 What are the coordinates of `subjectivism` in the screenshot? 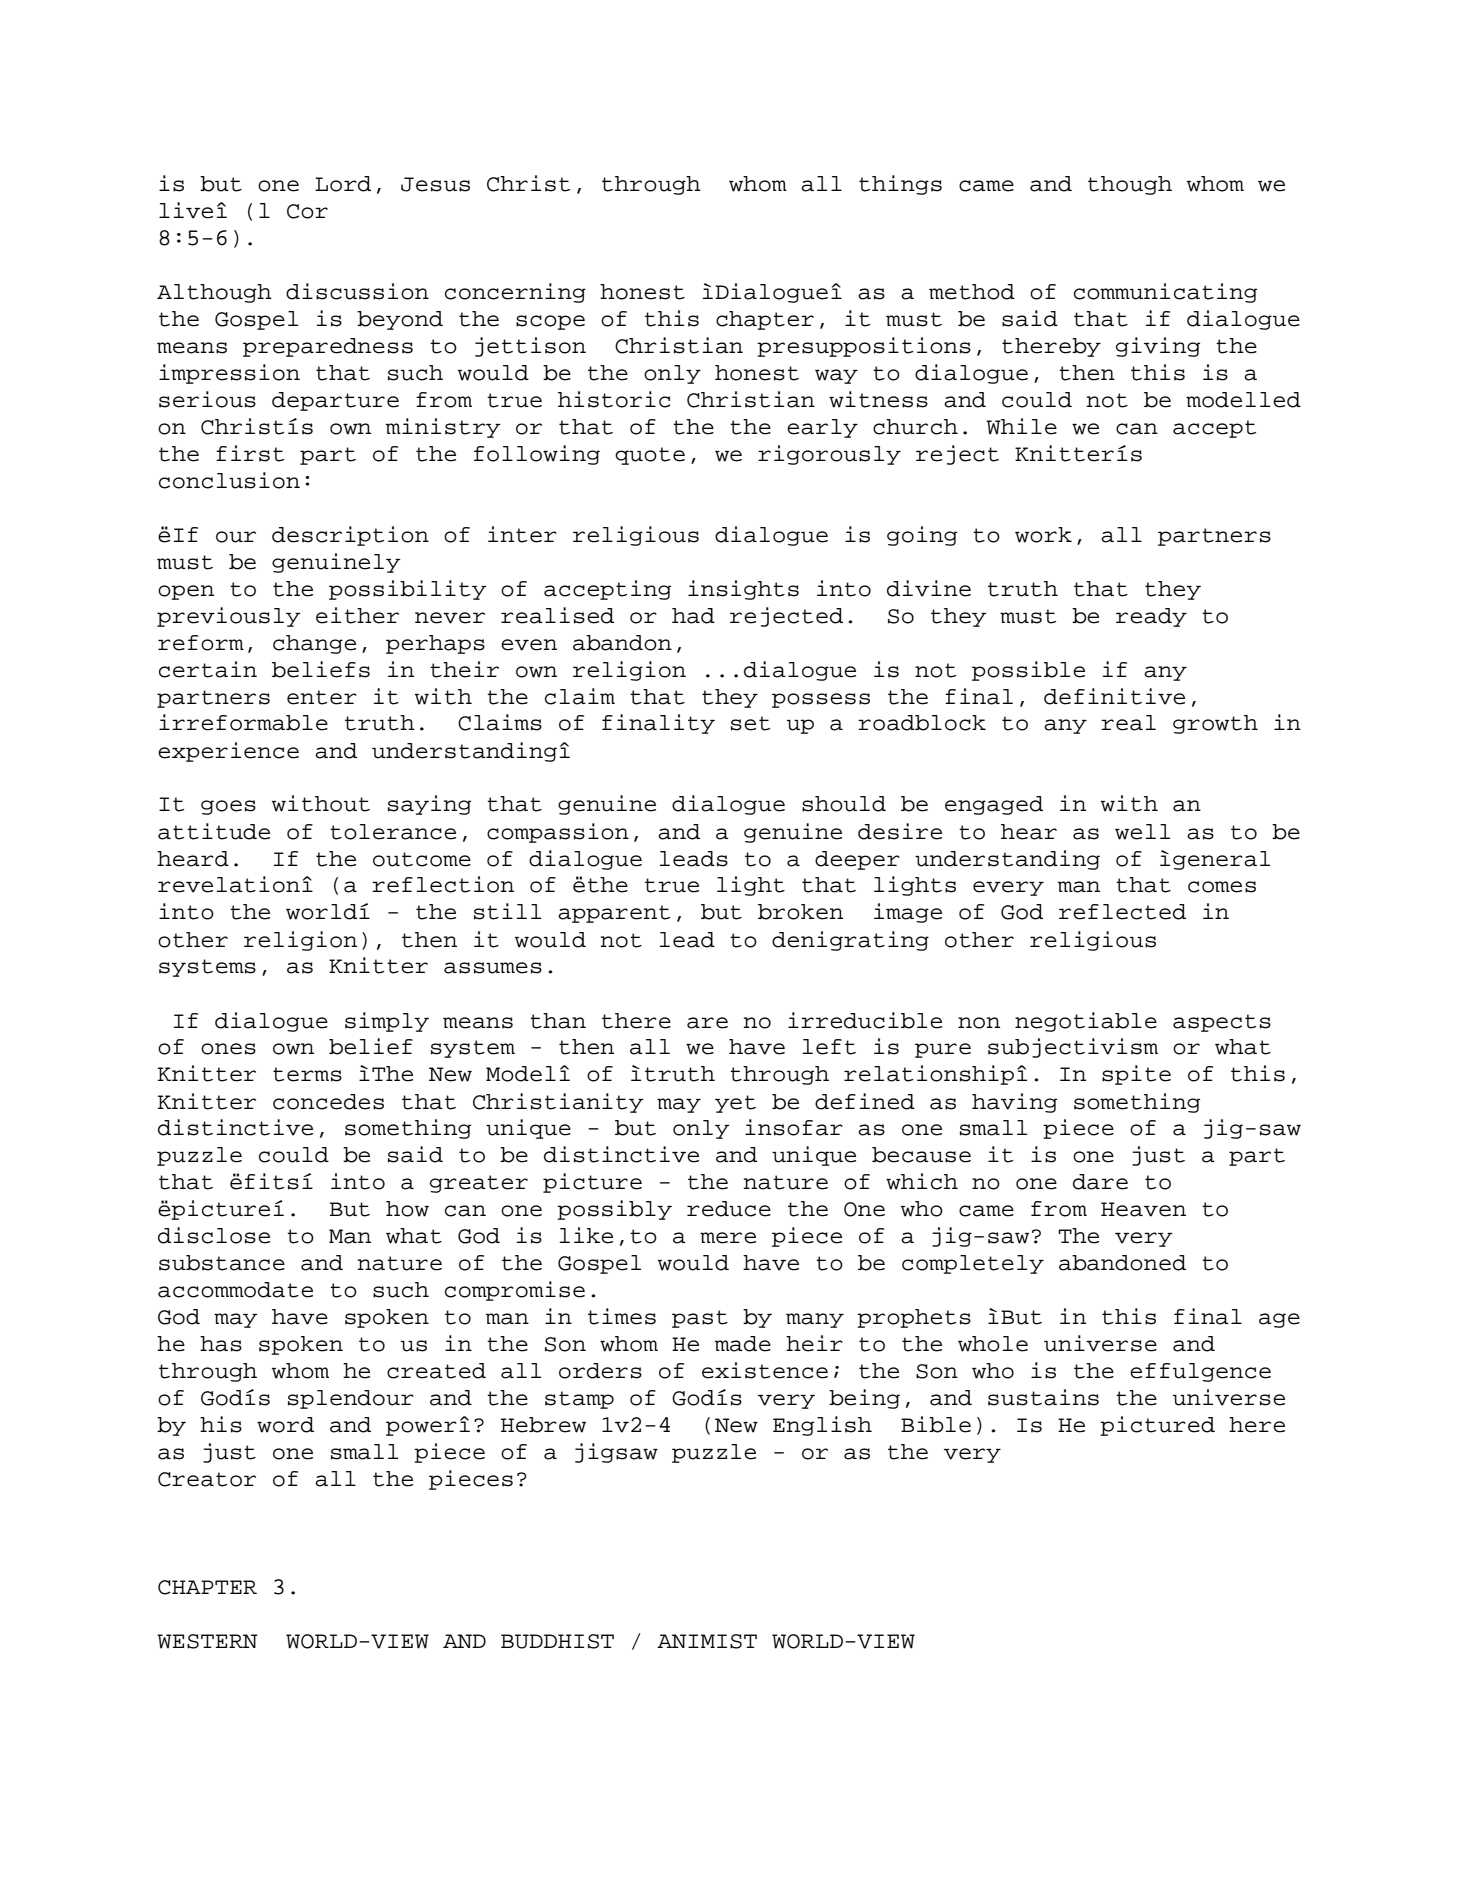 It's located at (1073, 1048).
